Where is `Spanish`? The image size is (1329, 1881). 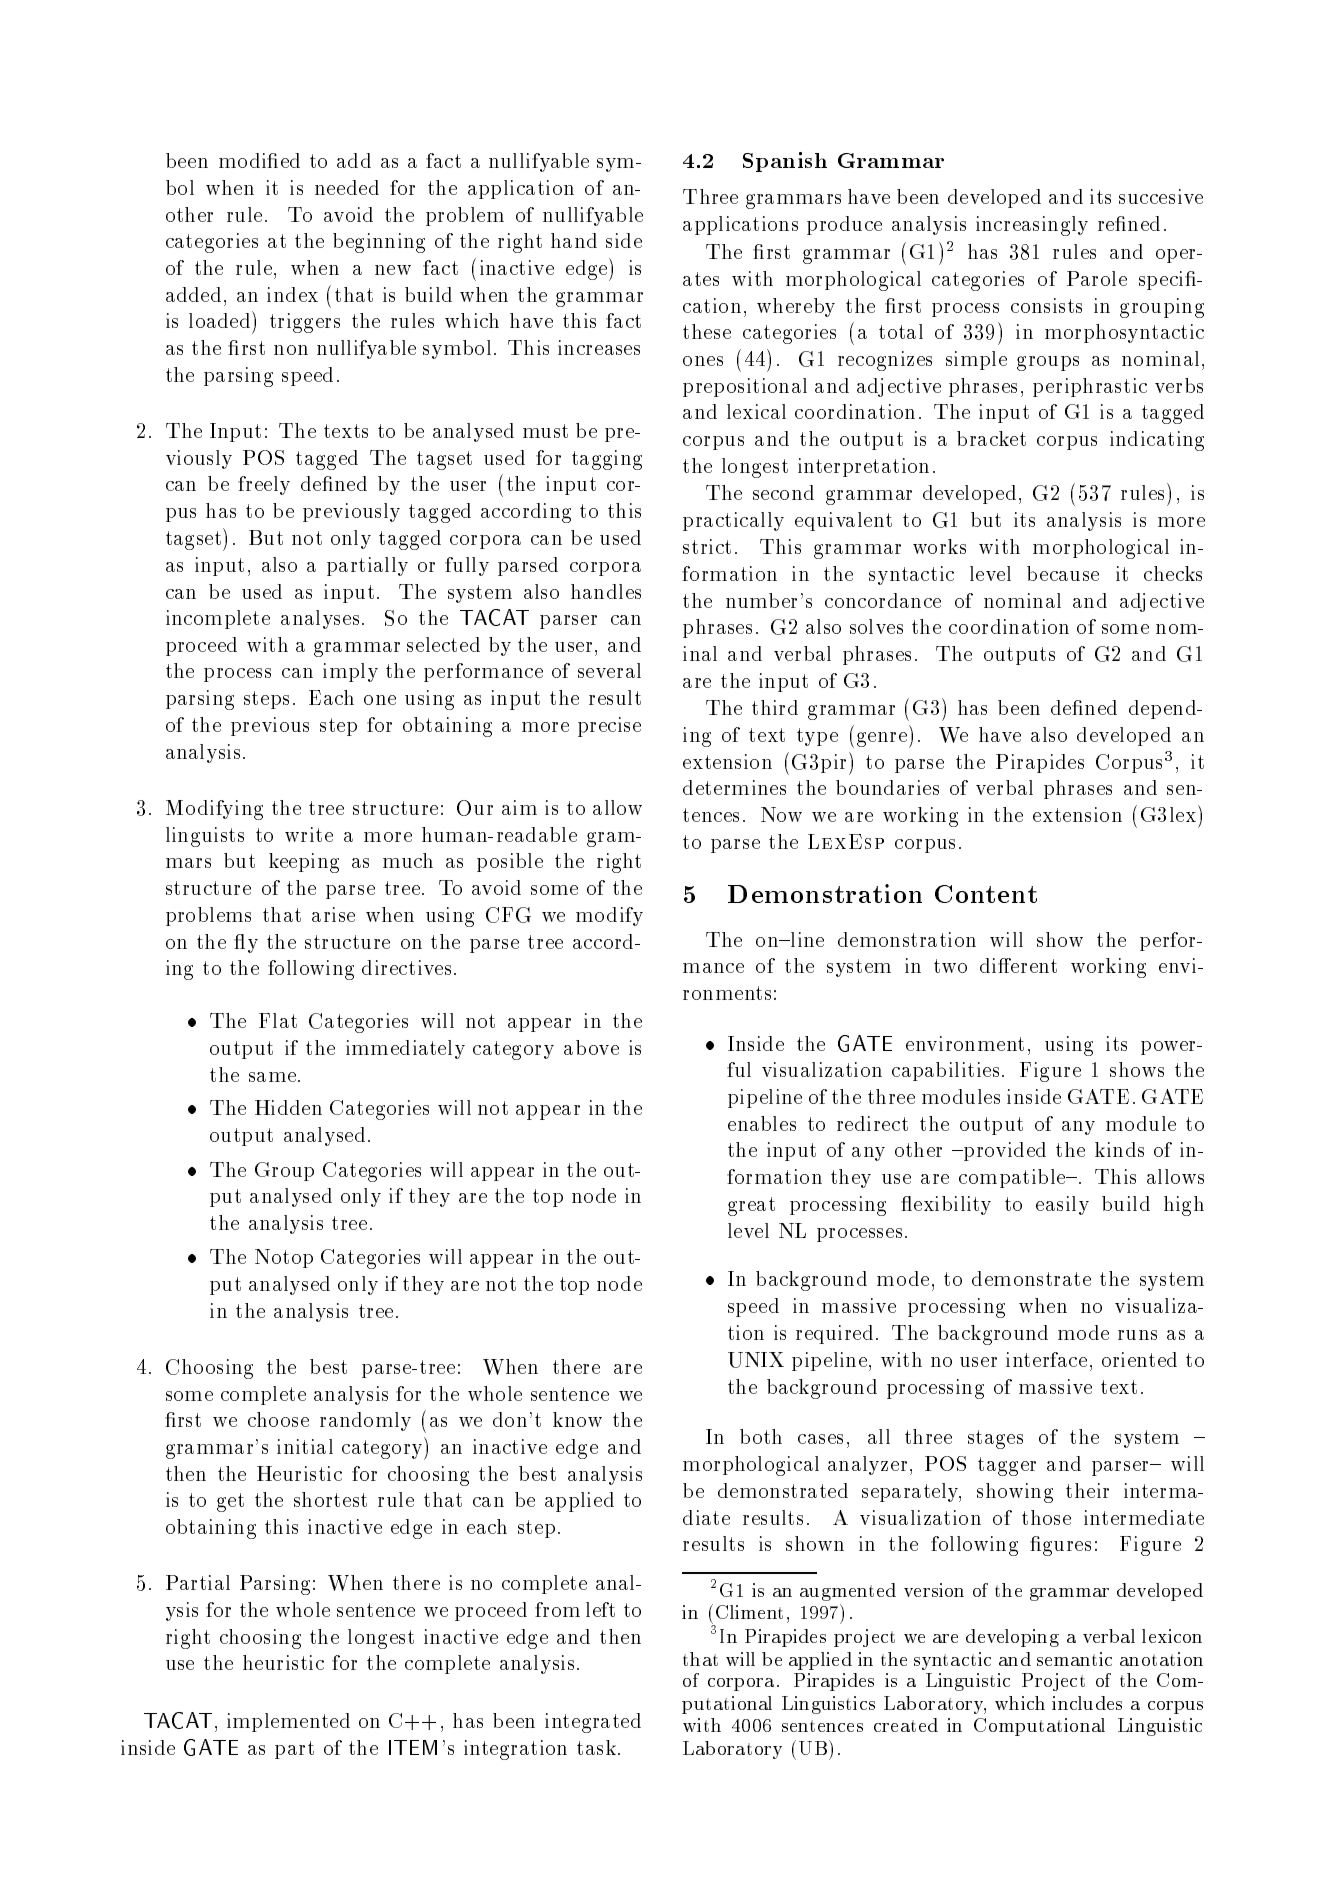 Spanish is located at coordinates (785, 162).
